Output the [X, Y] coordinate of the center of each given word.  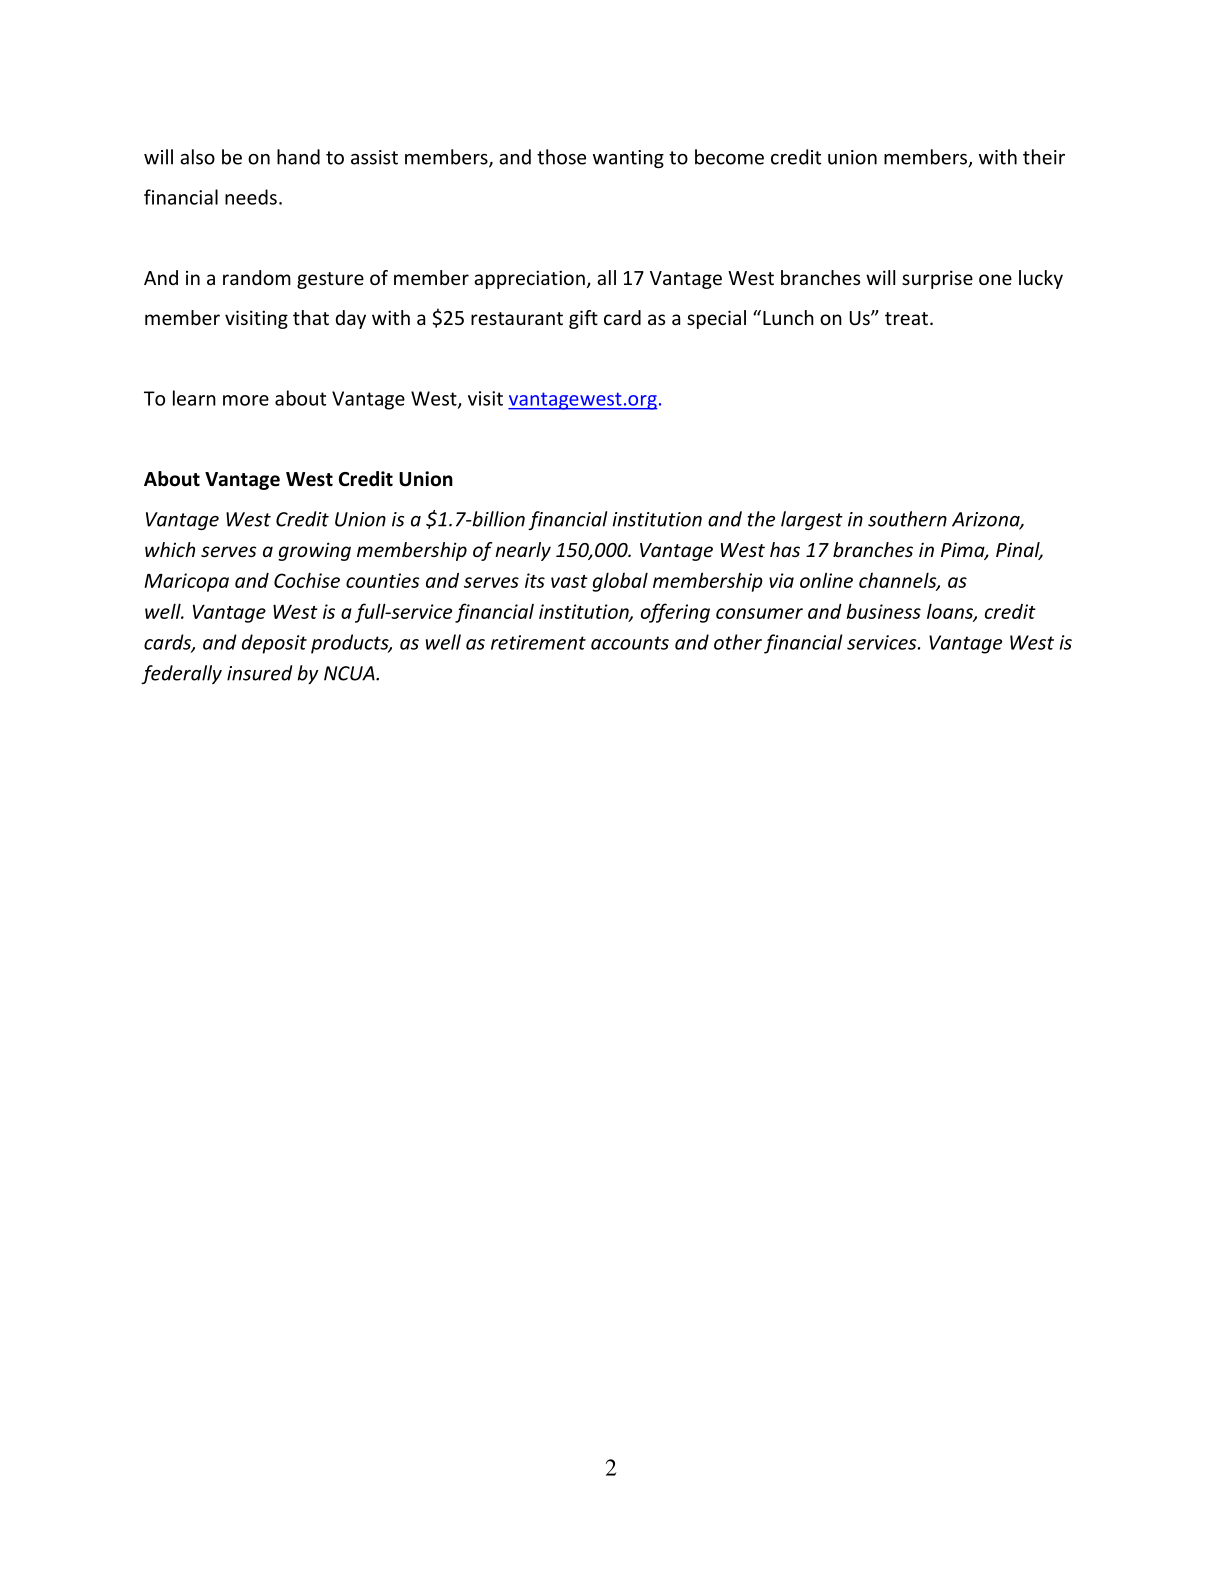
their [1044, 157]
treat [906, 318]
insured [259, 673]
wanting [628, 159]
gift [583, 319]
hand [298, 157]
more [246, 400]
